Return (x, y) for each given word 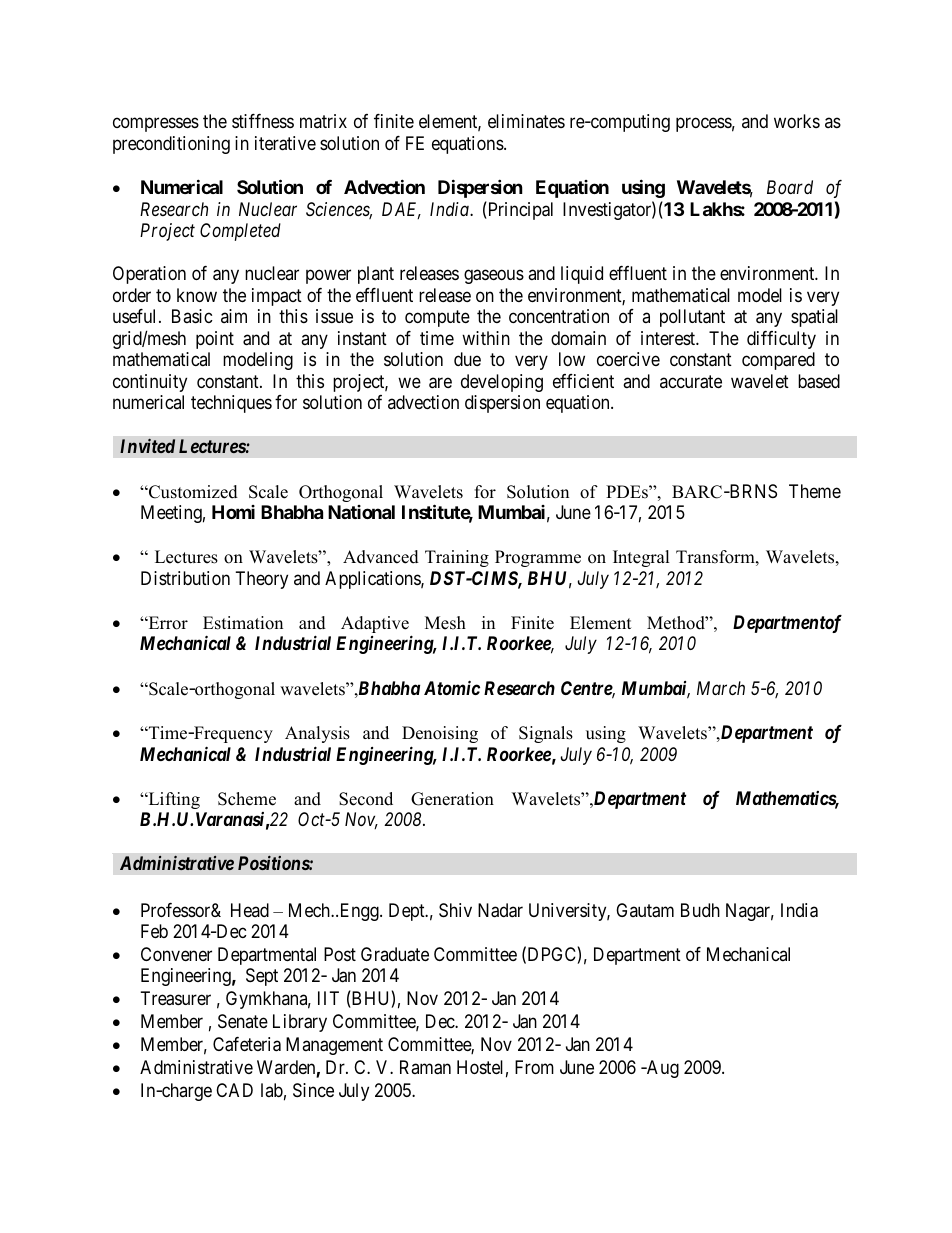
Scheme (247, 799)
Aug (661, 1069)
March (721, 688)
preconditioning (171, 145)
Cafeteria (247, 1044)
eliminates (526, 121)
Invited (147, 446)
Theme (815, 491)
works (797, 121)
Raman (425, 1067)
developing (502, 383)
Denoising (440, 734)
